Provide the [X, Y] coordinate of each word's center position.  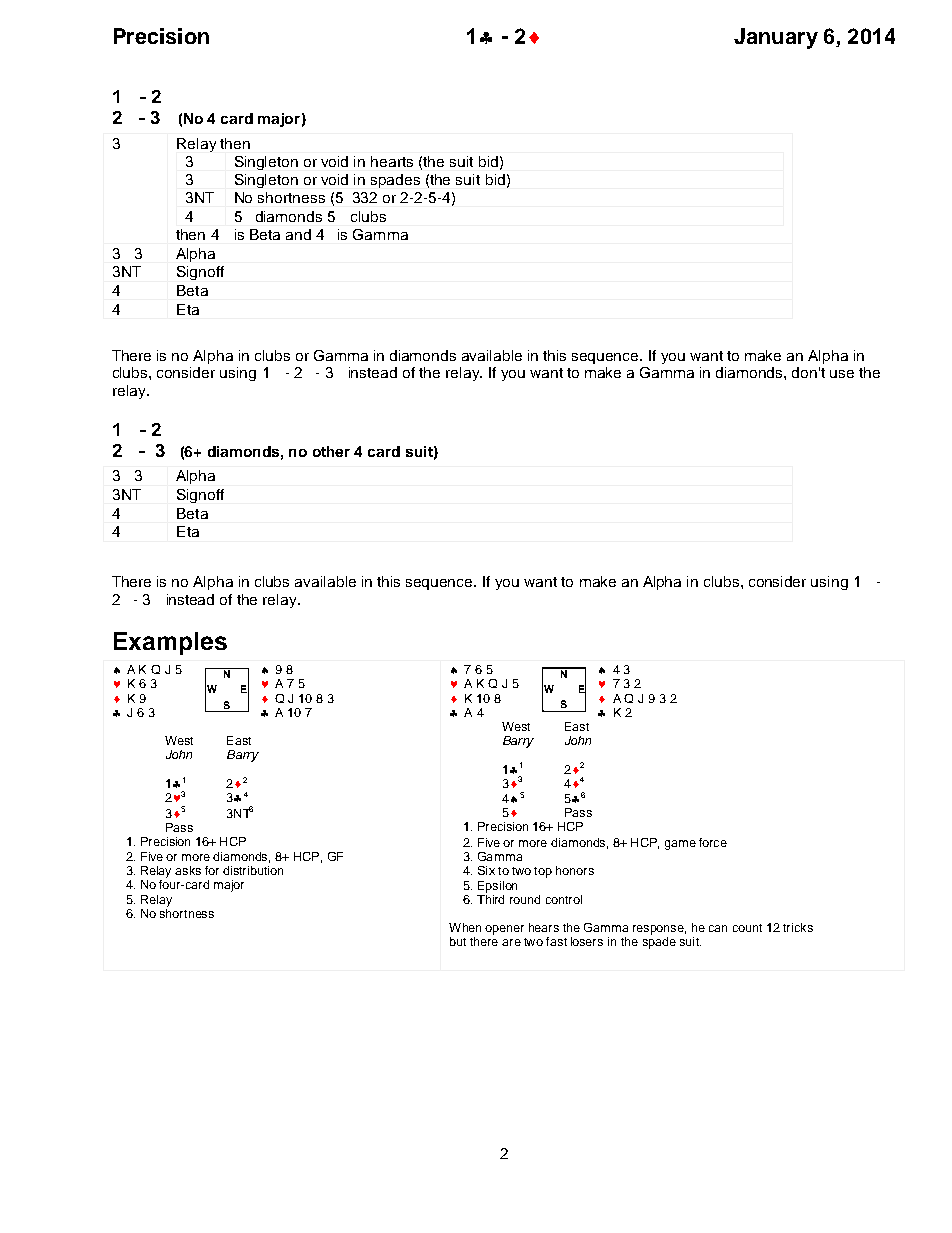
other [331, 451]
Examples [170, 643]
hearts [392, 161]
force [713, 842]
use [842, 374]
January [776, 38]
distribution [253, 870]
